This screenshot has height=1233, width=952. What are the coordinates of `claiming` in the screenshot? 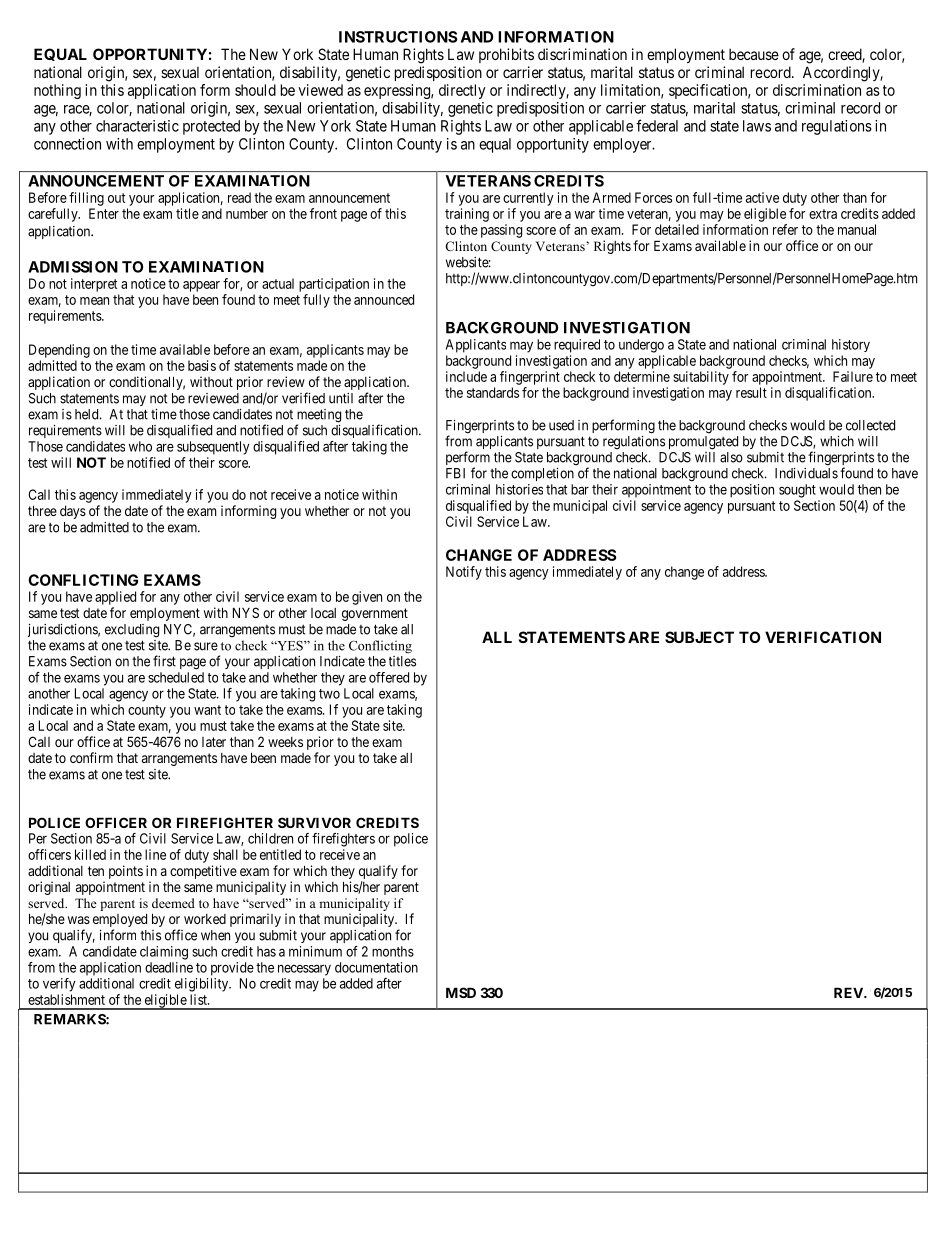 It's located at (164, 953).
